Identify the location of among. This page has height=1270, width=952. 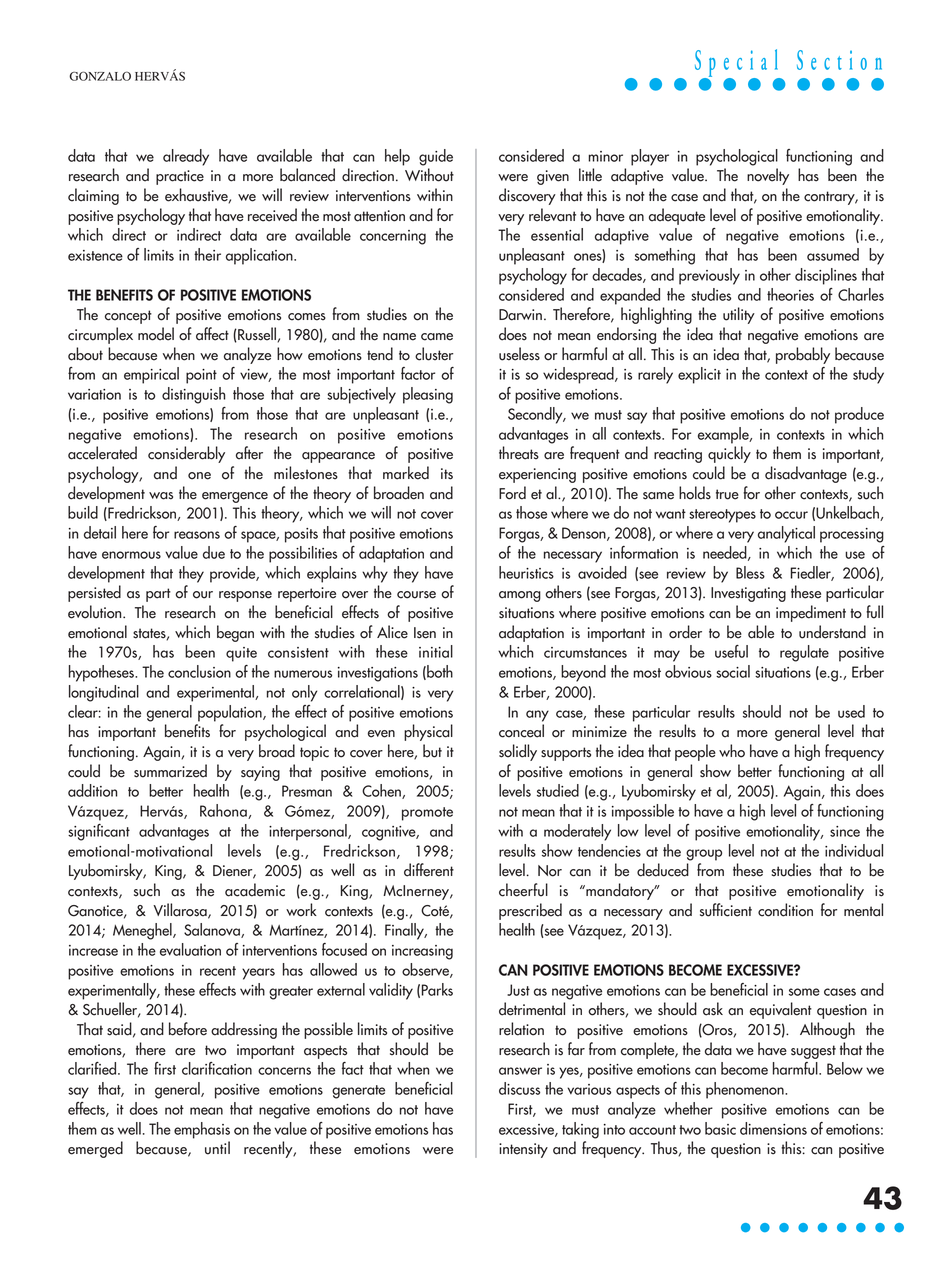
(520, 596).
